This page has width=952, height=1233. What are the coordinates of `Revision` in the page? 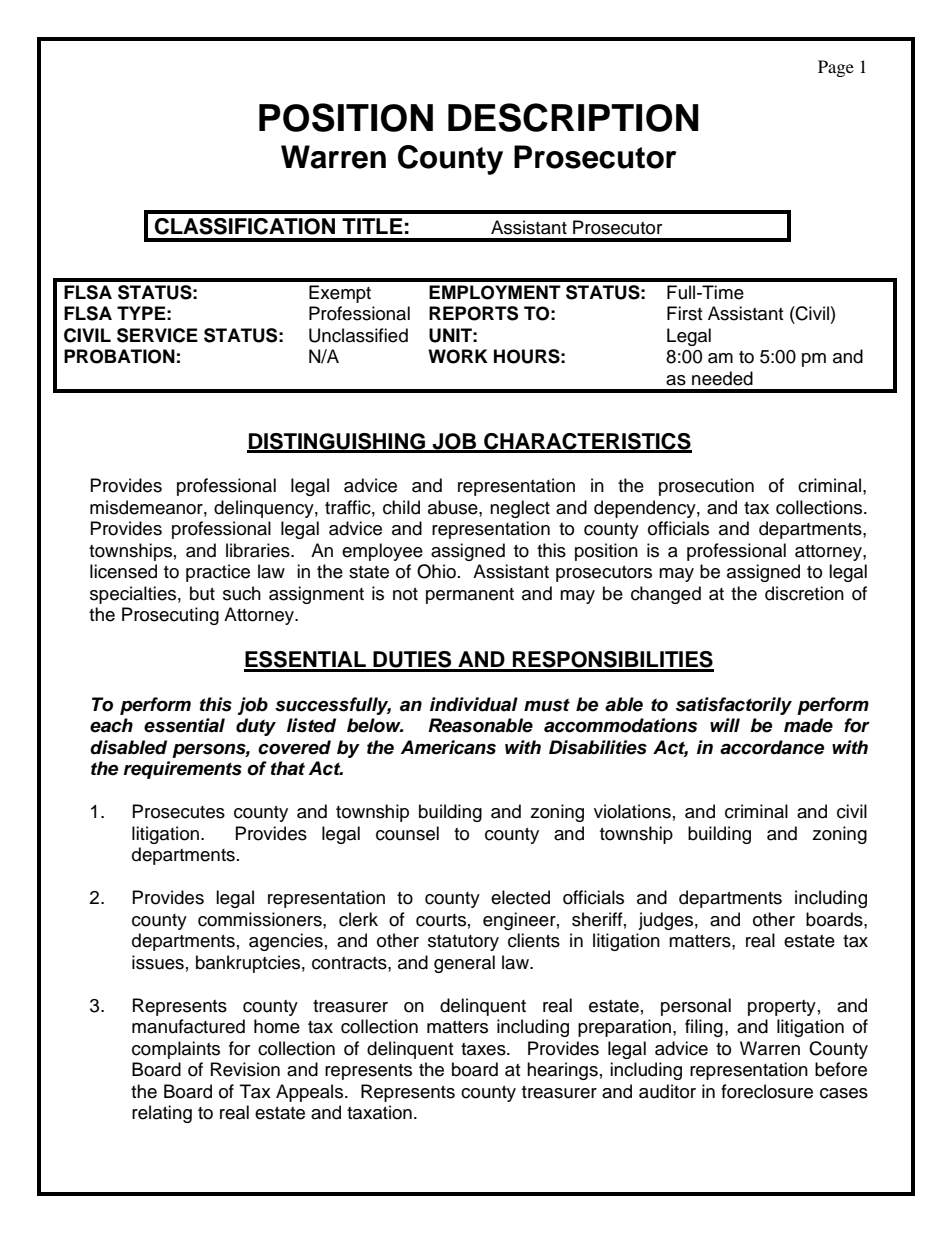 It's located at (245, 1069).
